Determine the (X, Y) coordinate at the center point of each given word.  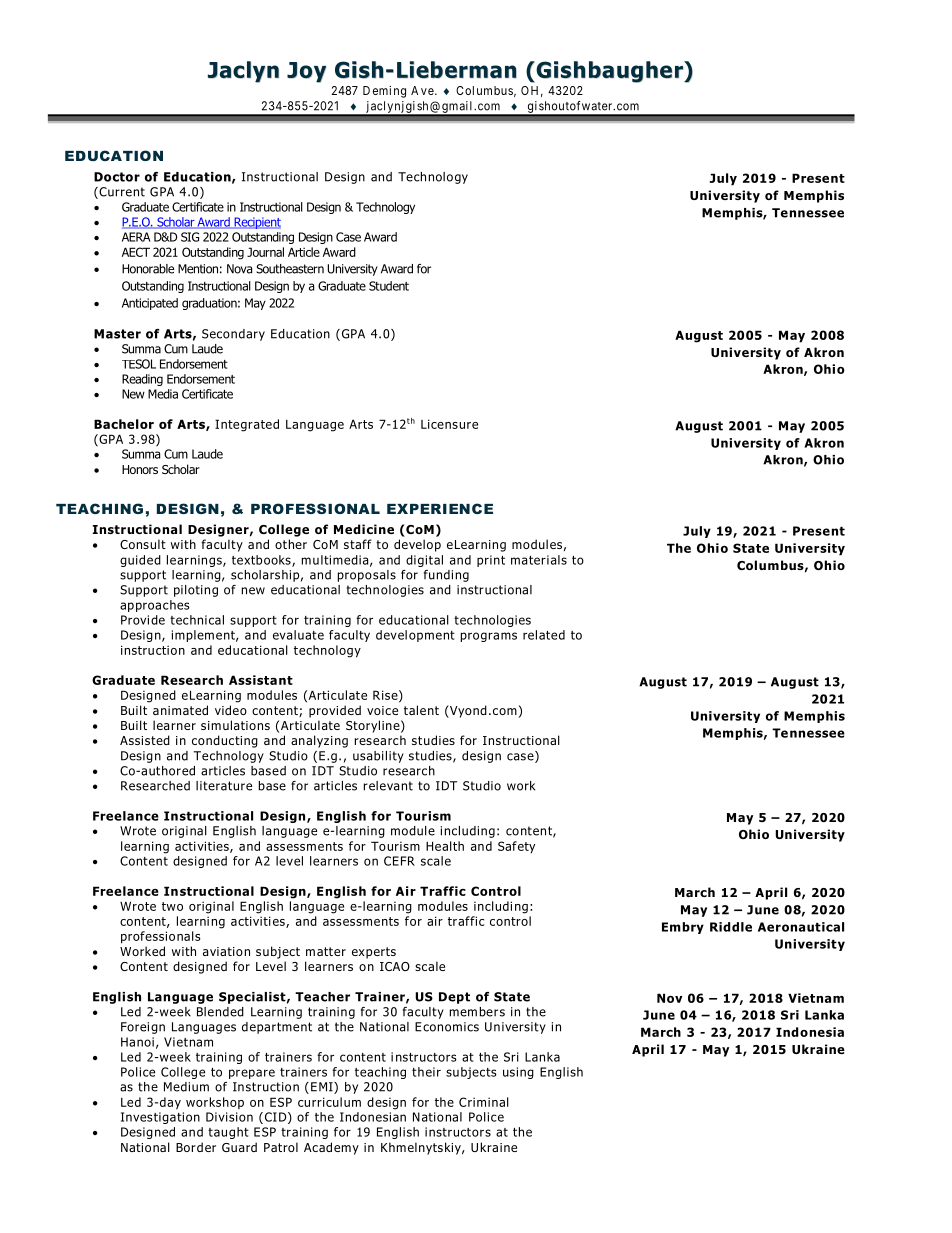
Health (445, 846)
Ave (423, 90)
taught (228, 1133)
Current (121, 193)
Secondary (233, 335)
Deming (384, 92)
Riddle (731, 927)
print (491, 561)
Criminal (484, 1102)
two (172, 906)
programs (489, 637)
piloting (196, 591)
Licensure (449, 424)
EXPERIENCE (440, 508)
